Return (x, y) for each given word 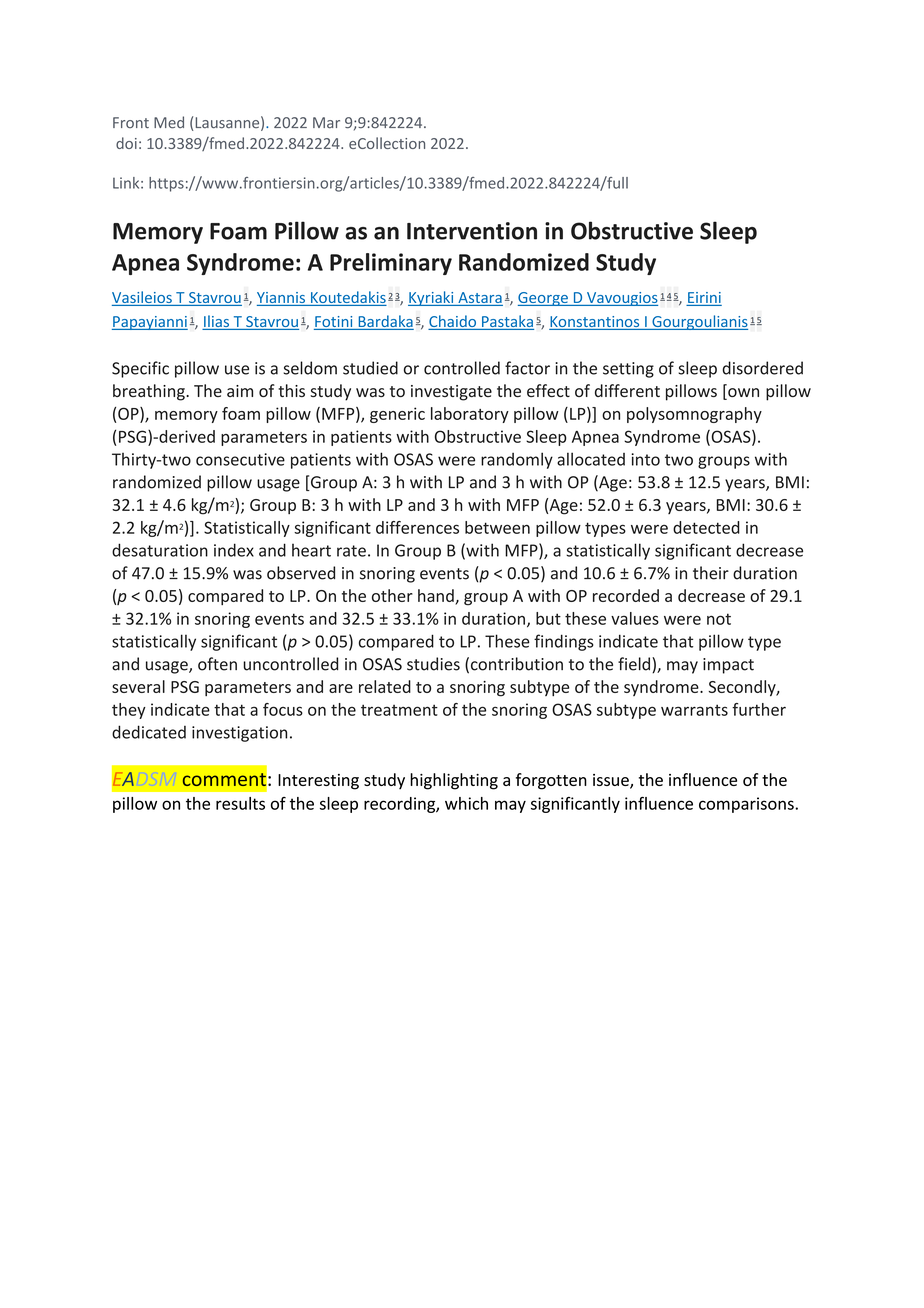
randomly (517, 460)
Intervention (472, 231)
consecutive (240, 459)
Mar (326, 123)
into (645, 459)
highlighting (454, 781)
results (240, 803)
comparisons (747, 805)
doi (126, 143)
